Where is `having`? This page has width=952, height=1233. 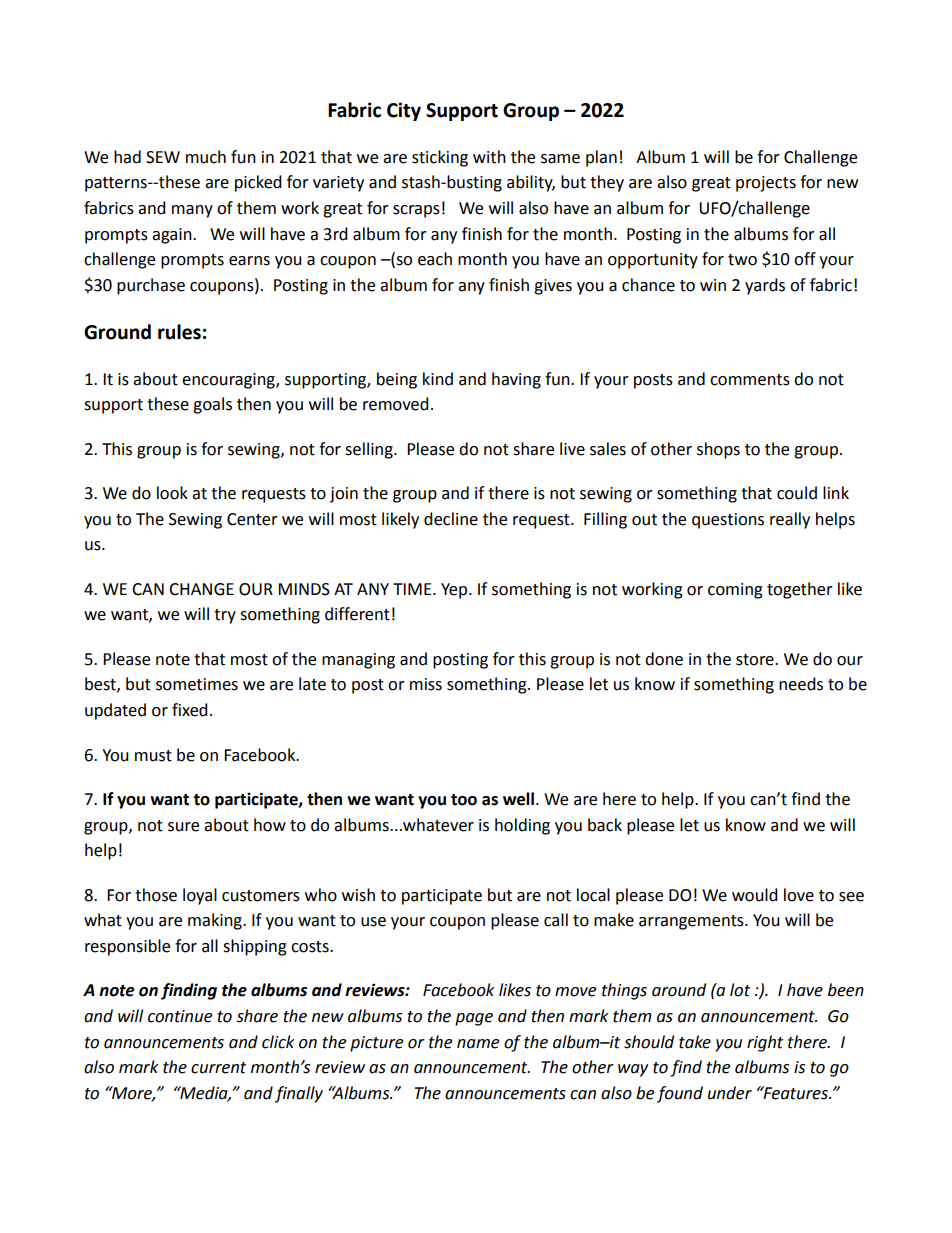 having is located at coordinates (516, 380).
